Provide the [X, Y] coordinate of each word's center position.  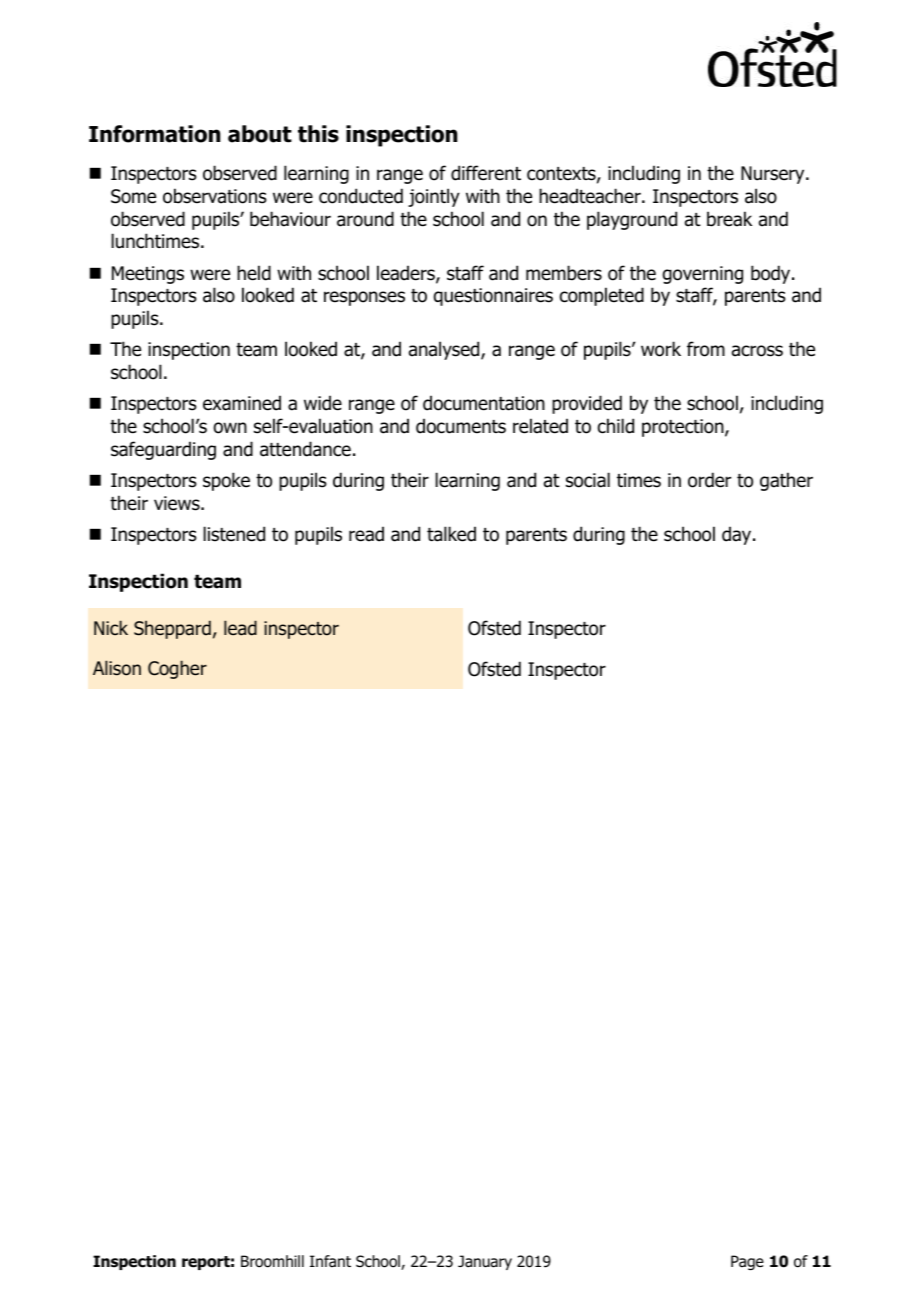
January [485, 1262]
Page [747, 1263]
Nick [111, 627]
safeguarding [163, 450]
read [366, 534]
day [738, 535]
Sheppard [172, 629]
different [486, 173]
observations [215, 196]
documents [461, 426]
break [729, 219]
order [709, 480]
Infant [330, 1261]
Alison [117, 668]
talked [451, 534]
